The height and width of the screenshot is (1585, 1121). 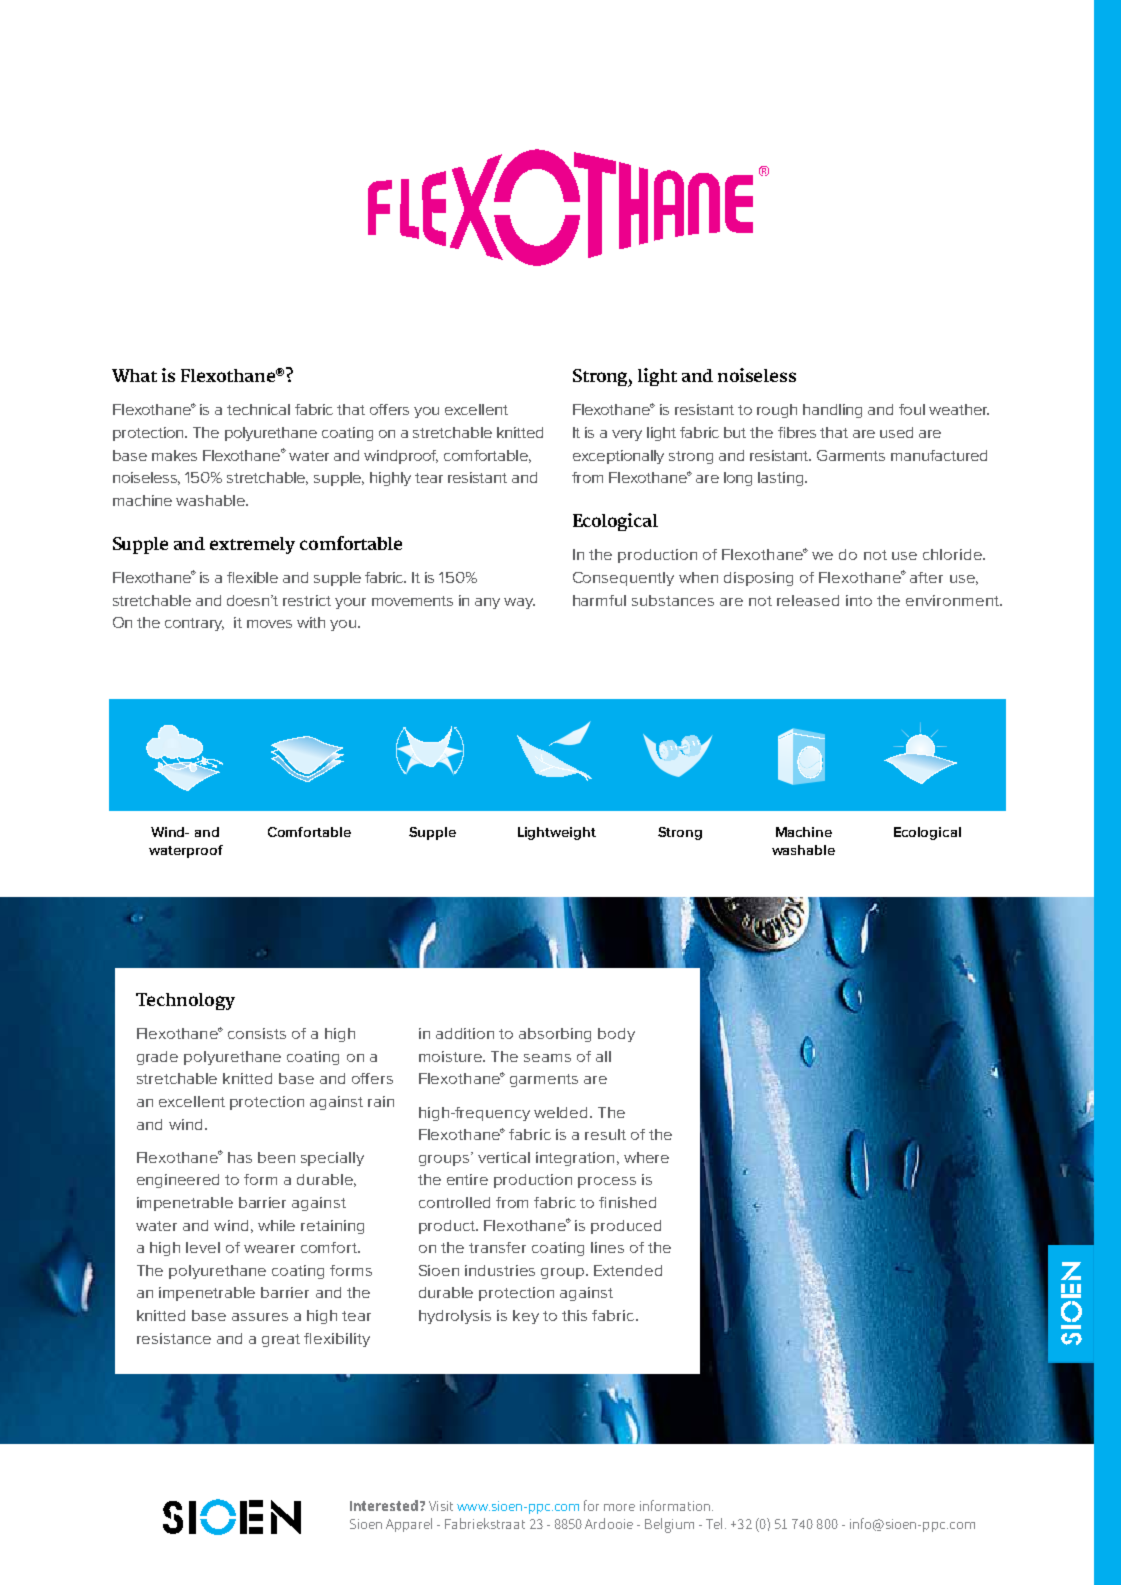 What do you see at coordinates (384, 1505) in the screenshot?
I see `Interested` at bounding box center [384, 1505].
